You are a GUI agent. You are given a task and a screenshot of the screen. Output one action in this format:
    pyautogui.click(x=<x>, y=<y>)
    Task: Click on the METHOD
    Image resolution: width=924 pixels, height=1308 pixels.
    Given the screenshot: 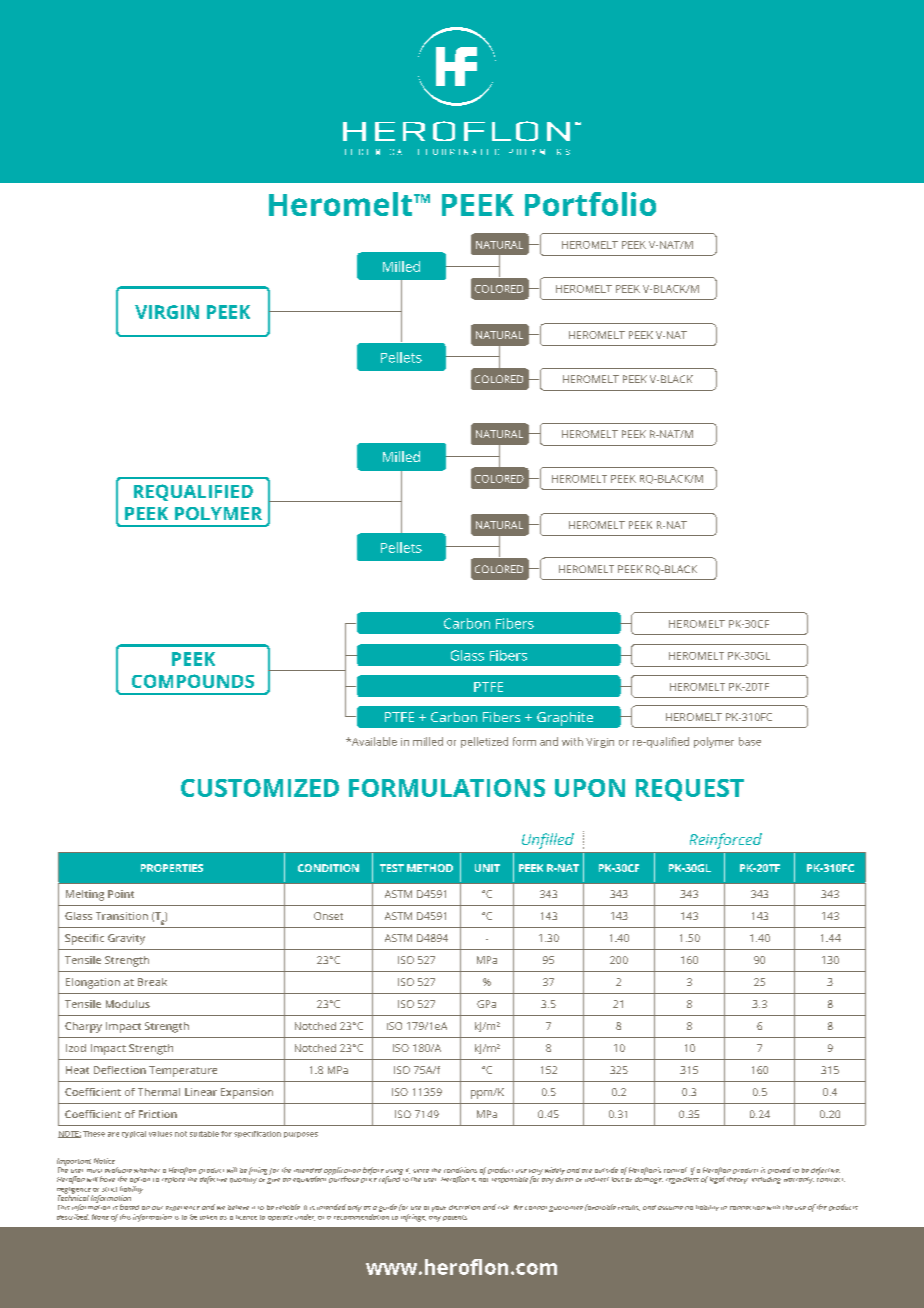 What is the action you would take?
    pyautogui.click(x=430, y=868)
